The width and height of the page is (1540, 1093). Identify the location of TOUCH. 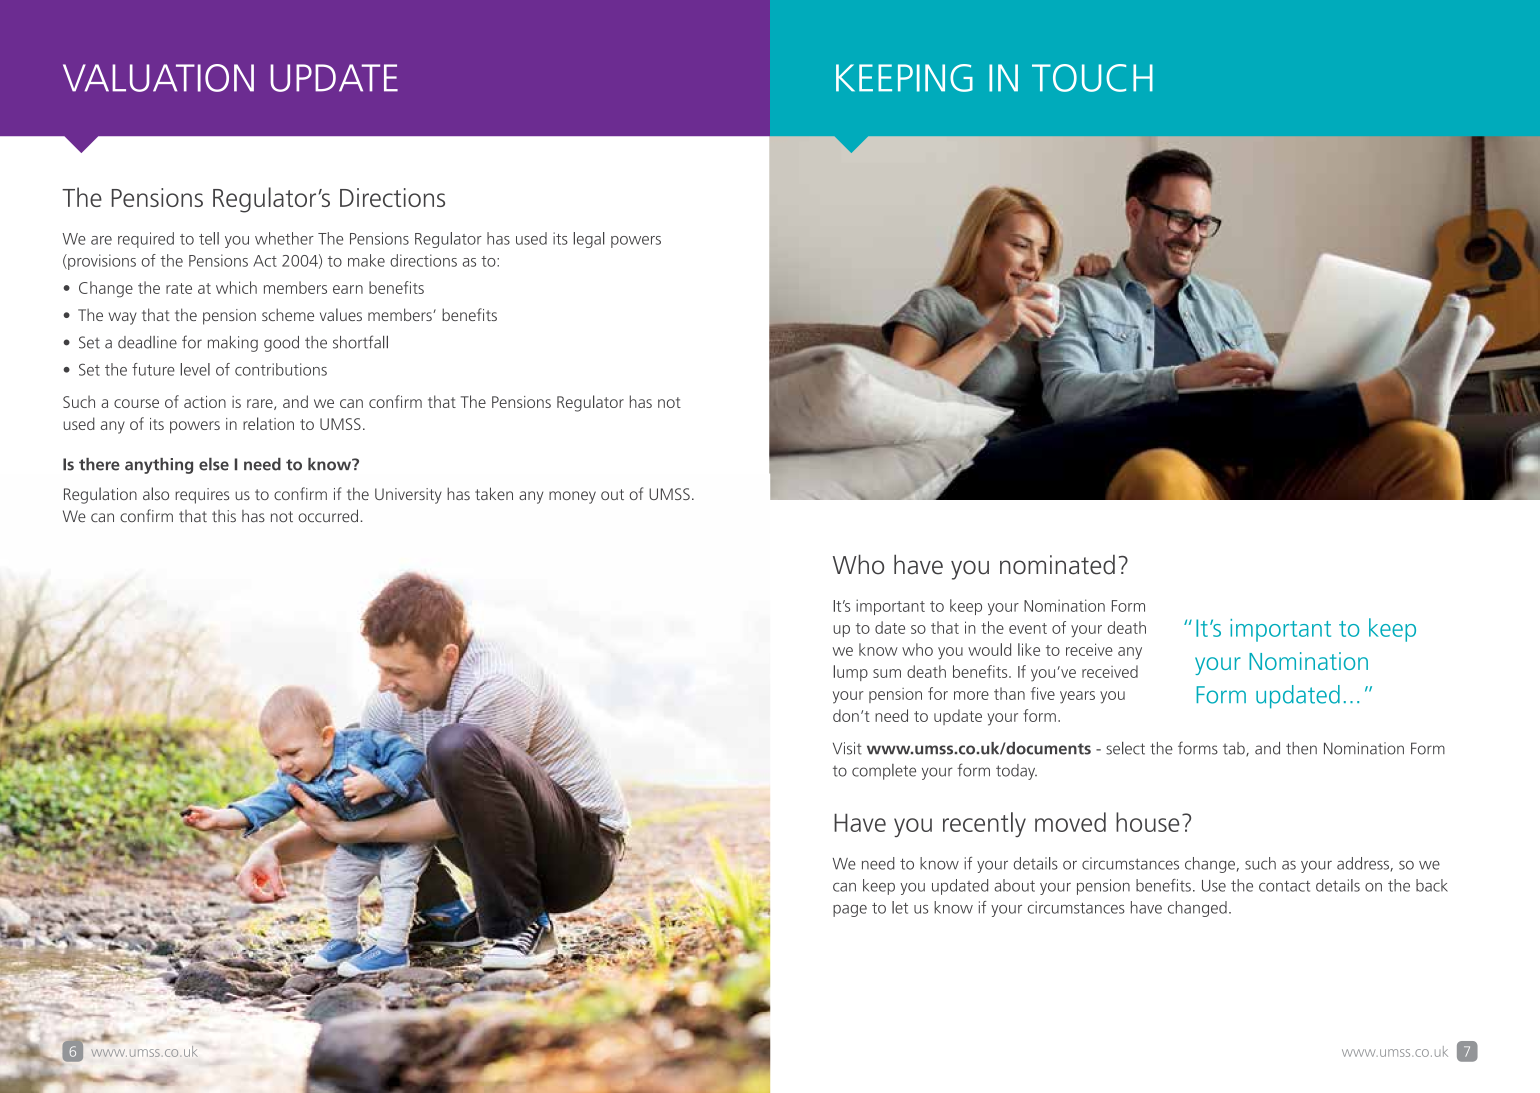
(1092, 78).
